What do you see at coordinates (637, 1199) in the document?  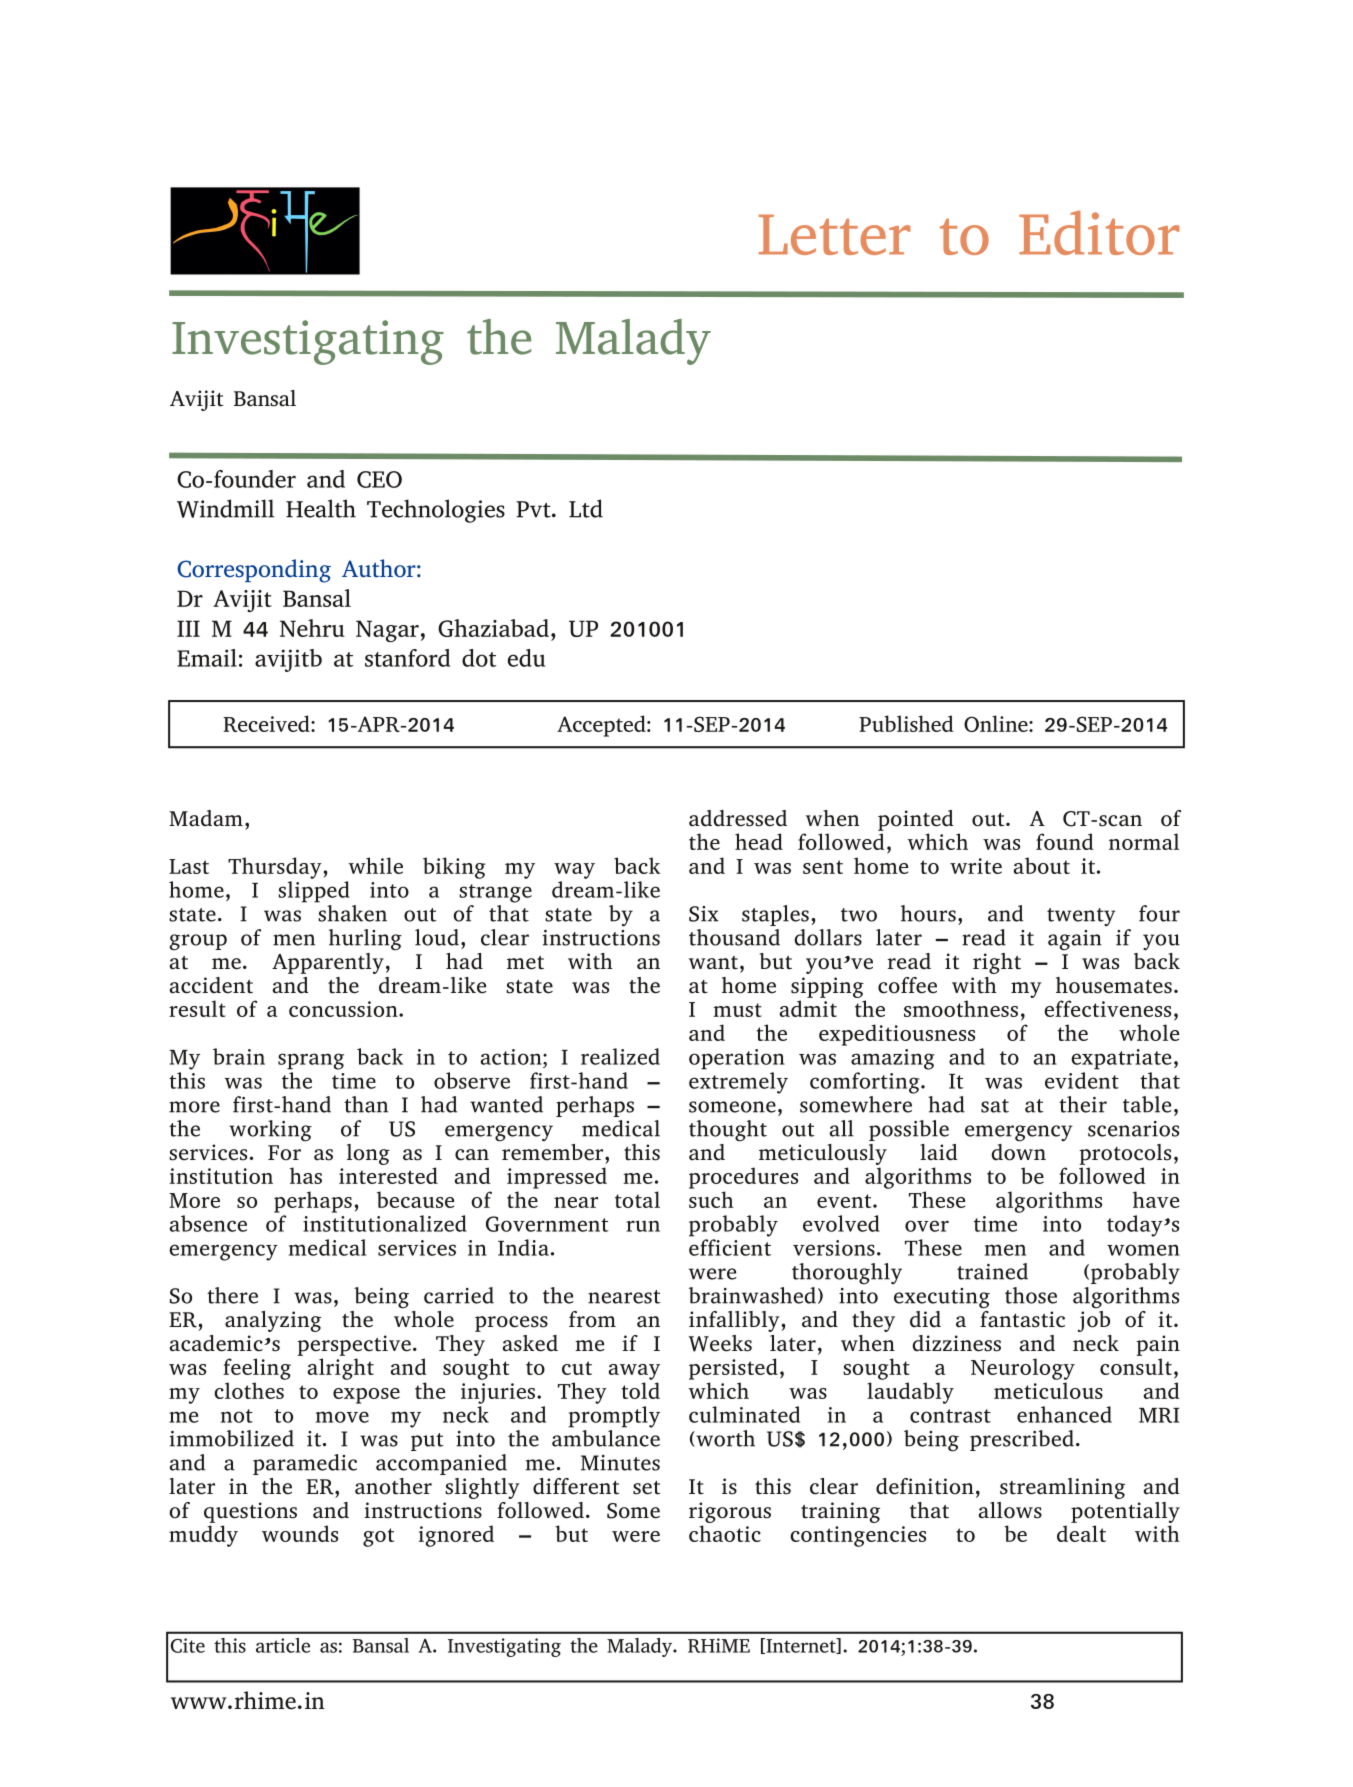 I see `total` at bounding box center [637, 1199].
